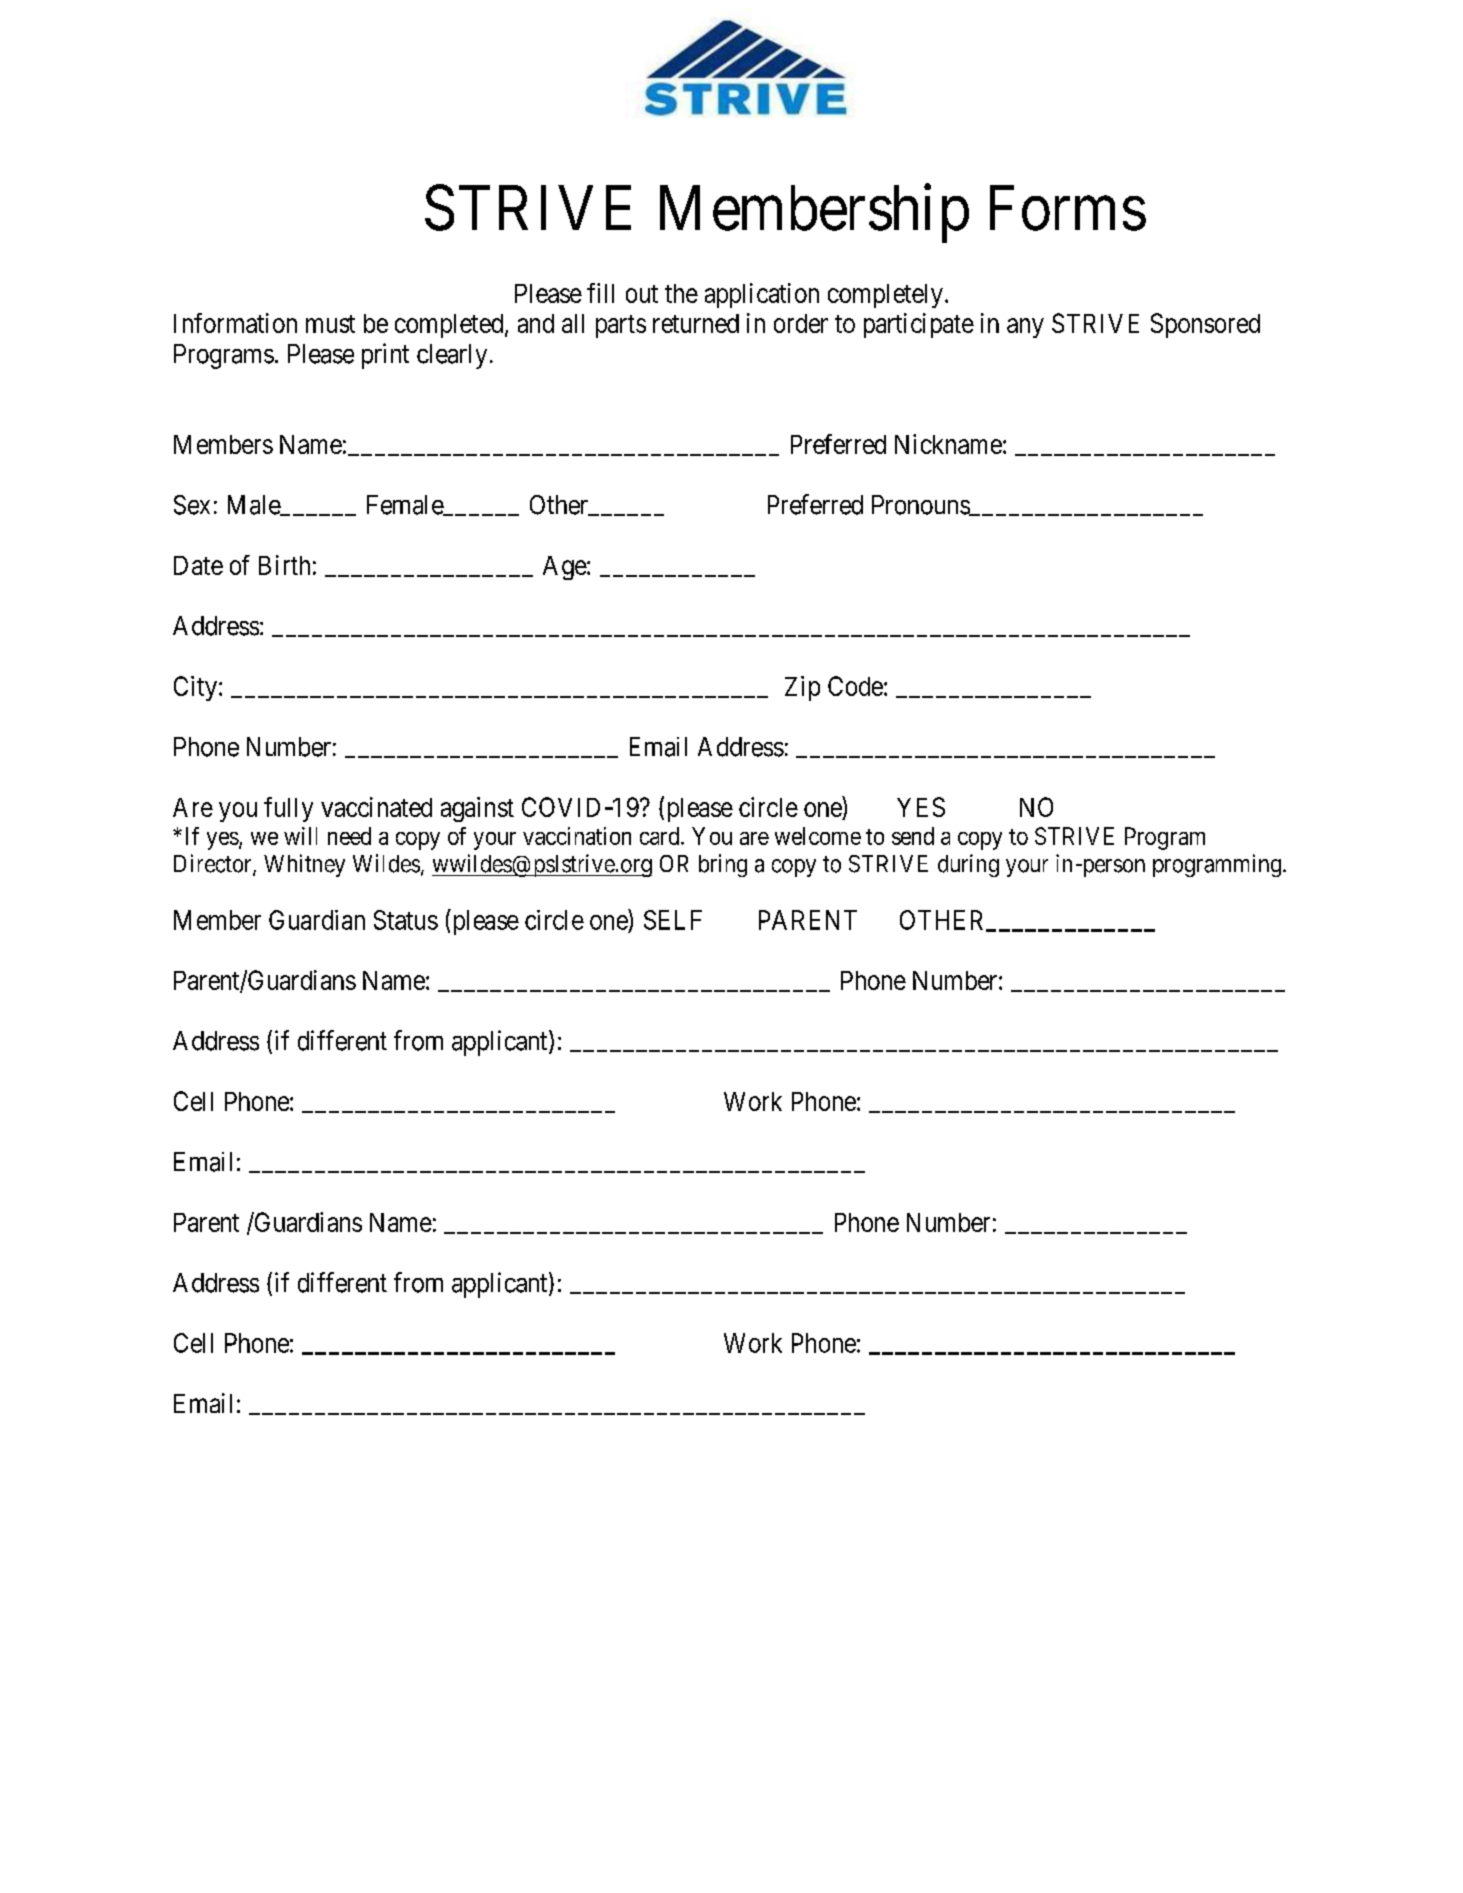  What do you see at coordinates (855, 686) in the image?
I see `Code` at bounding box center [855, 686].
